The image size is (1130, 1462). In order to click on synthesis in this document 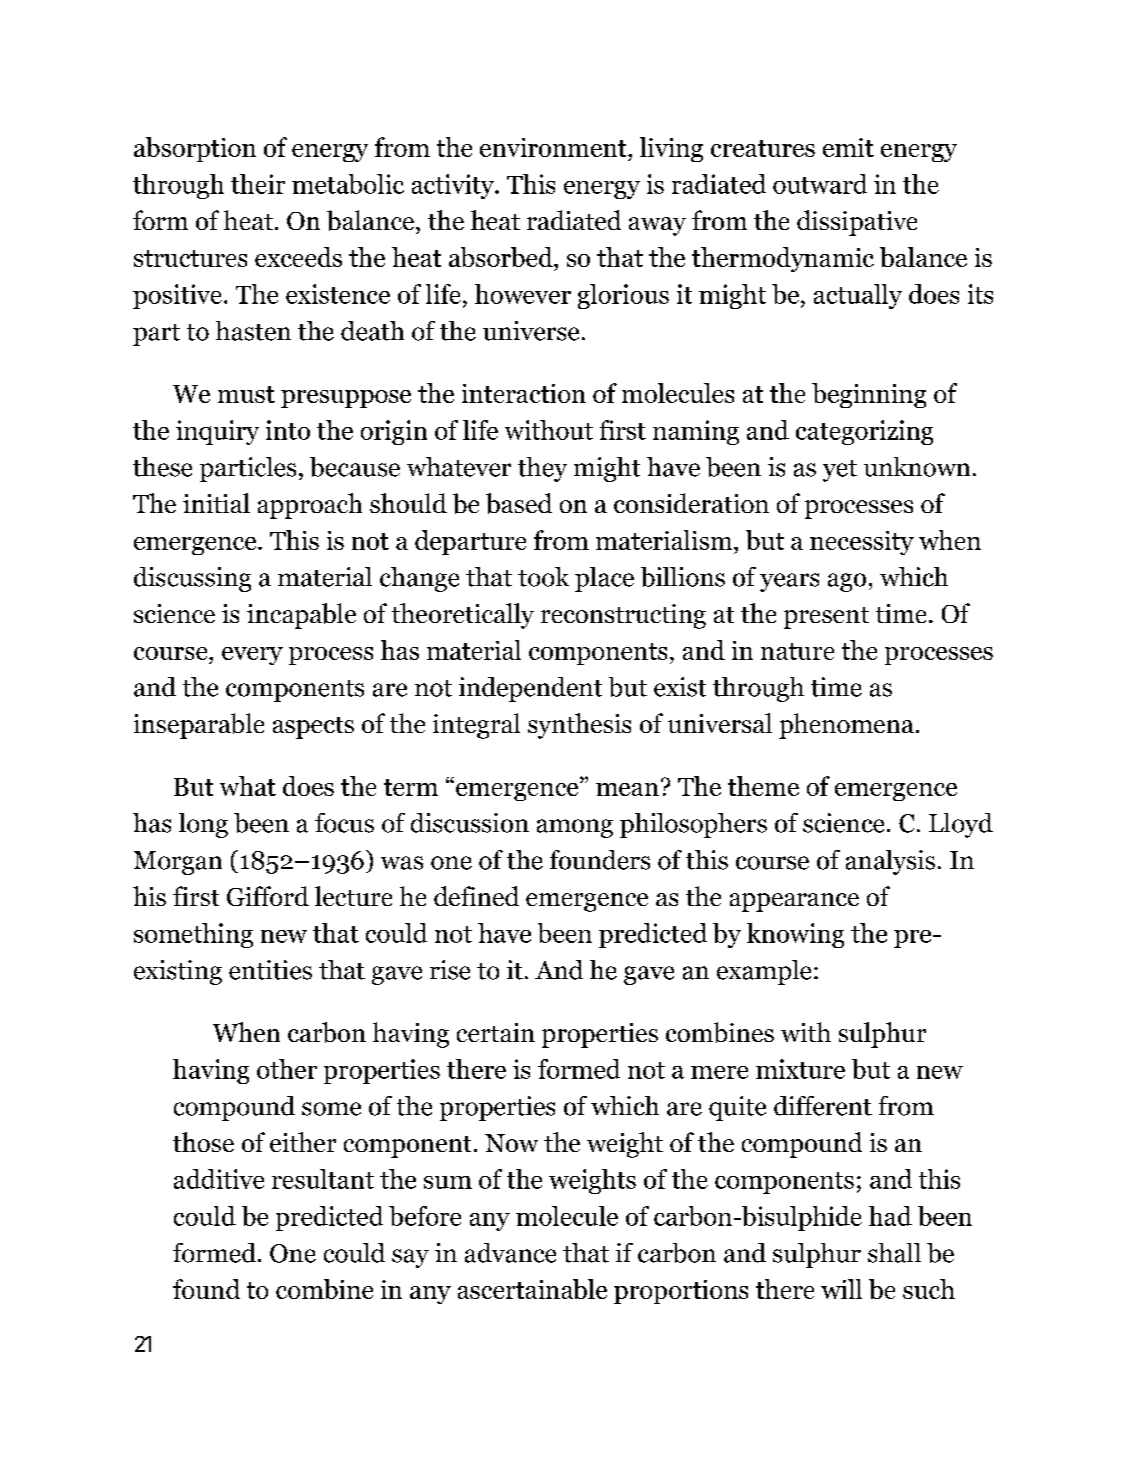, I will do `click(579, 726)`.
